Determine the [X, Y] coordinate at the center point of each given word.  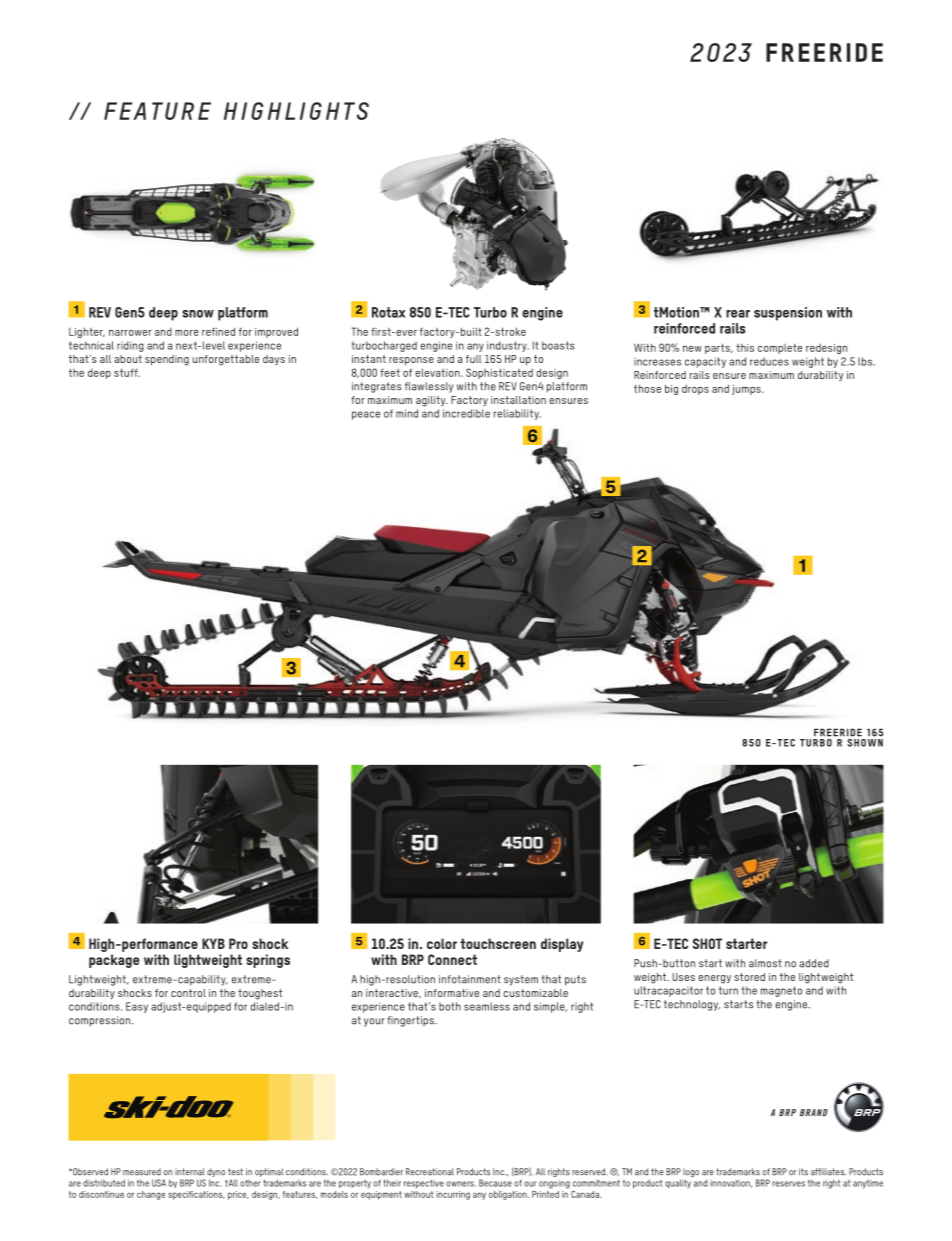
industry [508, 346]
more [187, 333]
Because [495, 1183]
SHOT [707, 943]
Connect [452, 959]
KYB [213, 943]
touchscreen [498, 943]
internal [190, 1172]
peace [366, 415]
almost [765, 963]
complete [780, 348]
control [188, 993]
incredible [466, 413]
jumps [747, 390]
